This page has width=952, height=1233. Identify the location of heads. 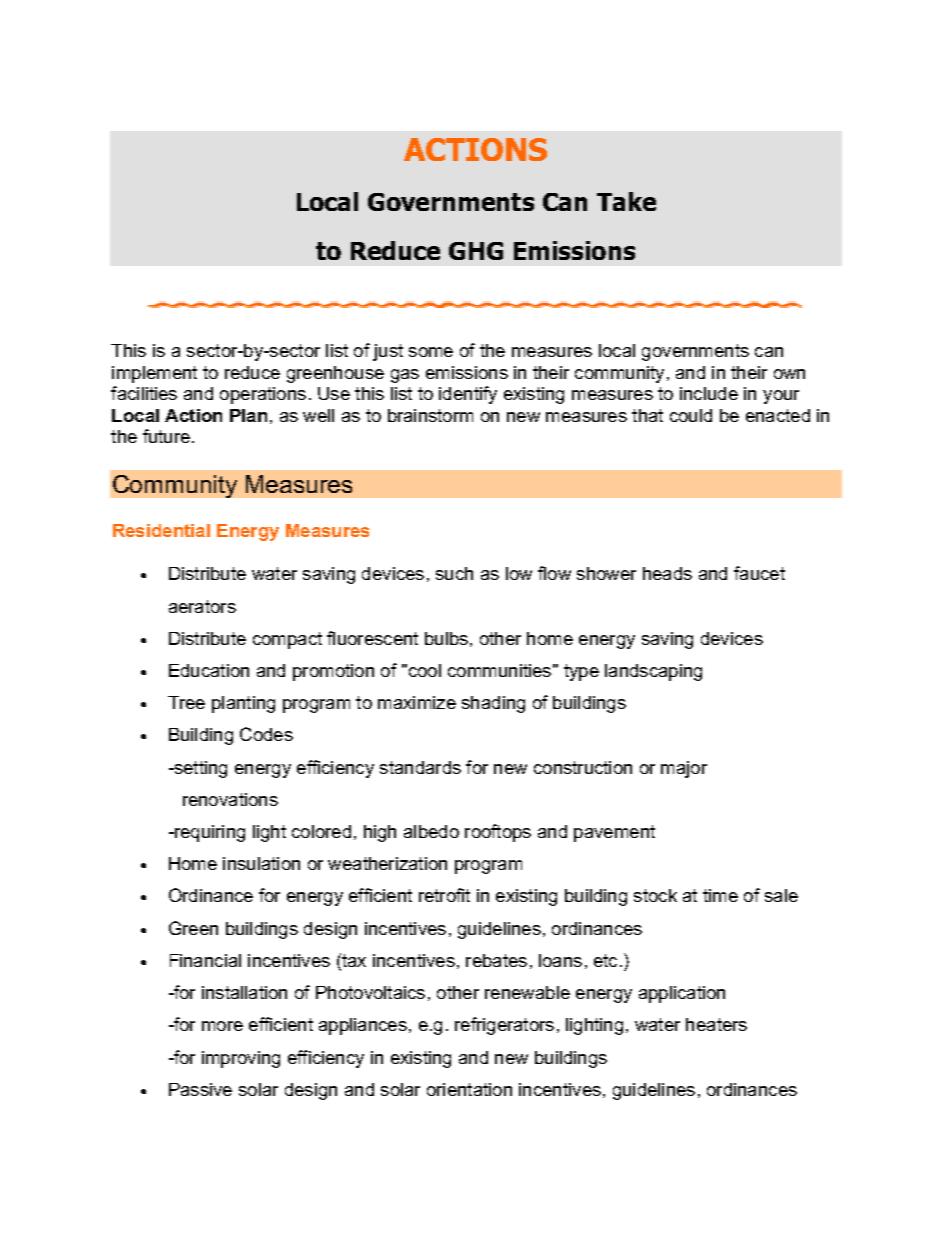
(667, 573).
